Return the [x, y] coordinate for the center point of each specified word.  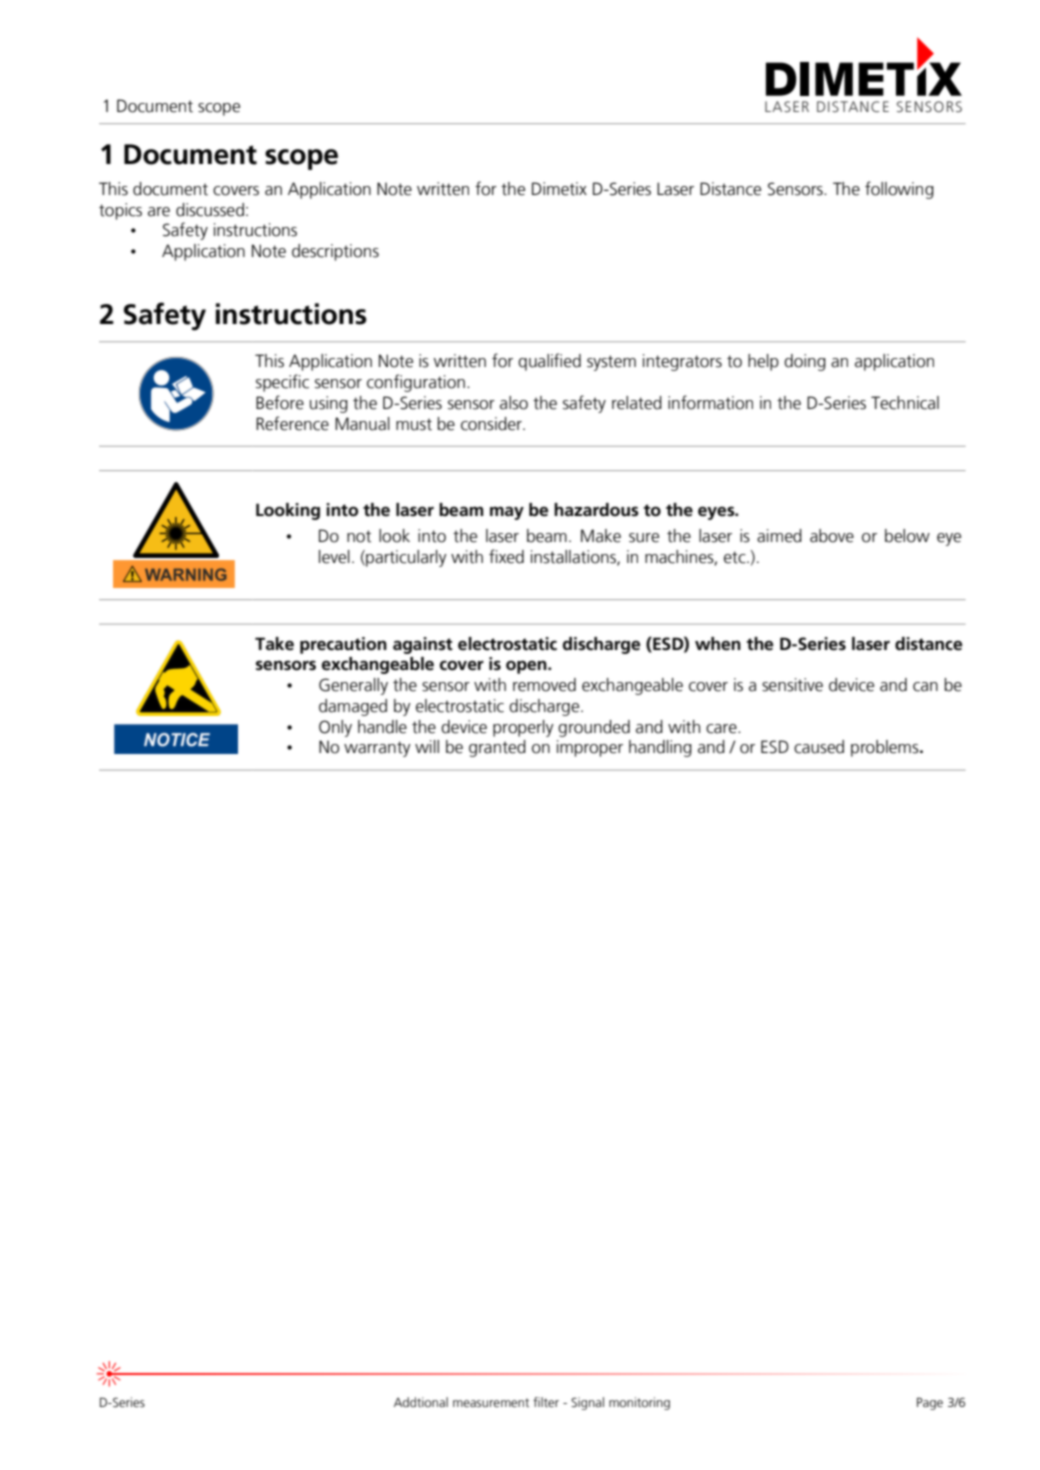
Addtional [421, 1402]
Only [335, 728]
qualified [549, 362]
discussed [210, 210]
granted [497, 748]
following [899, 190]
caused [819, 747]
